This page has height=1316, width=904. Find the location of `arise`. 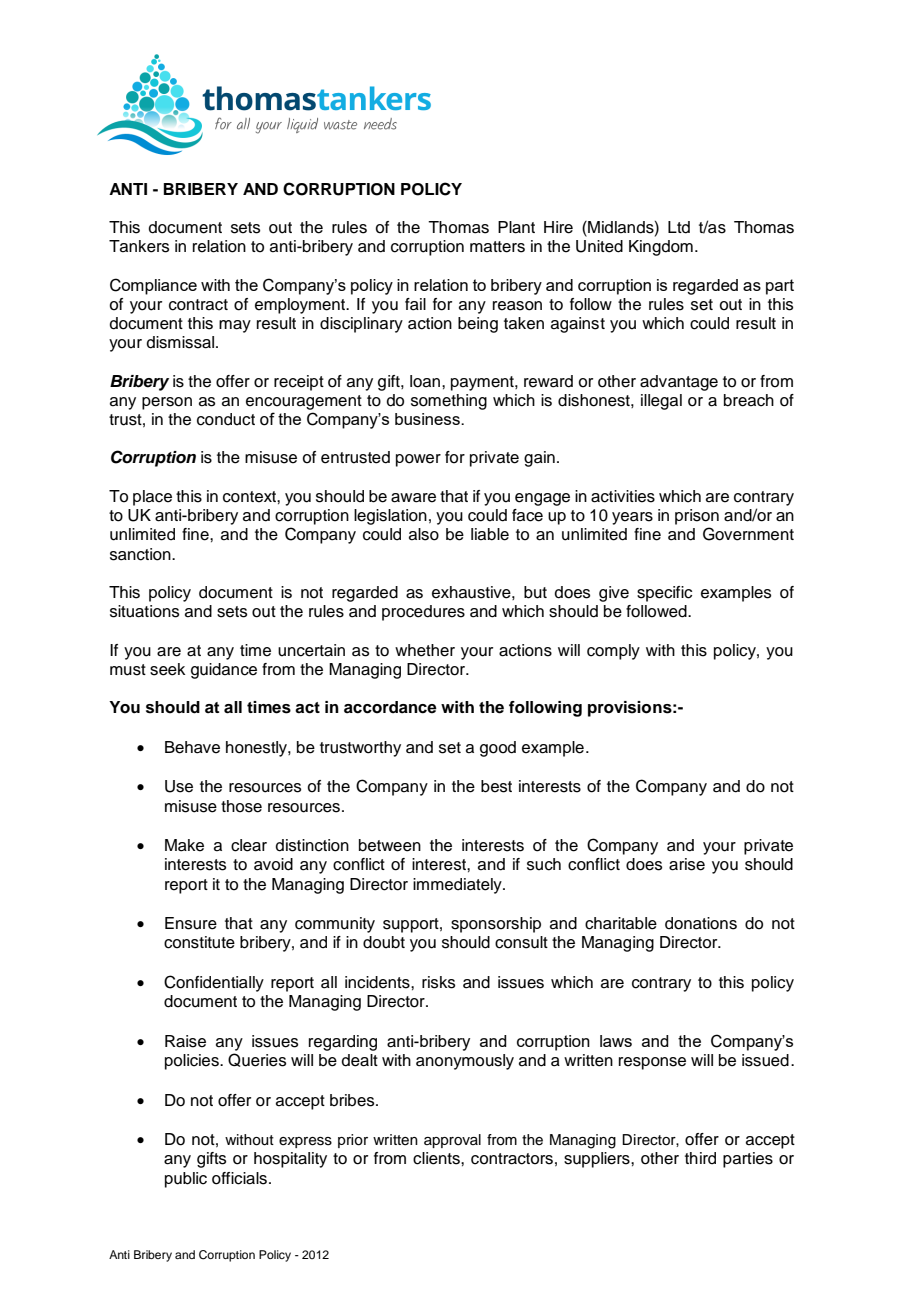

arise is located at coordinates (687, 864).
